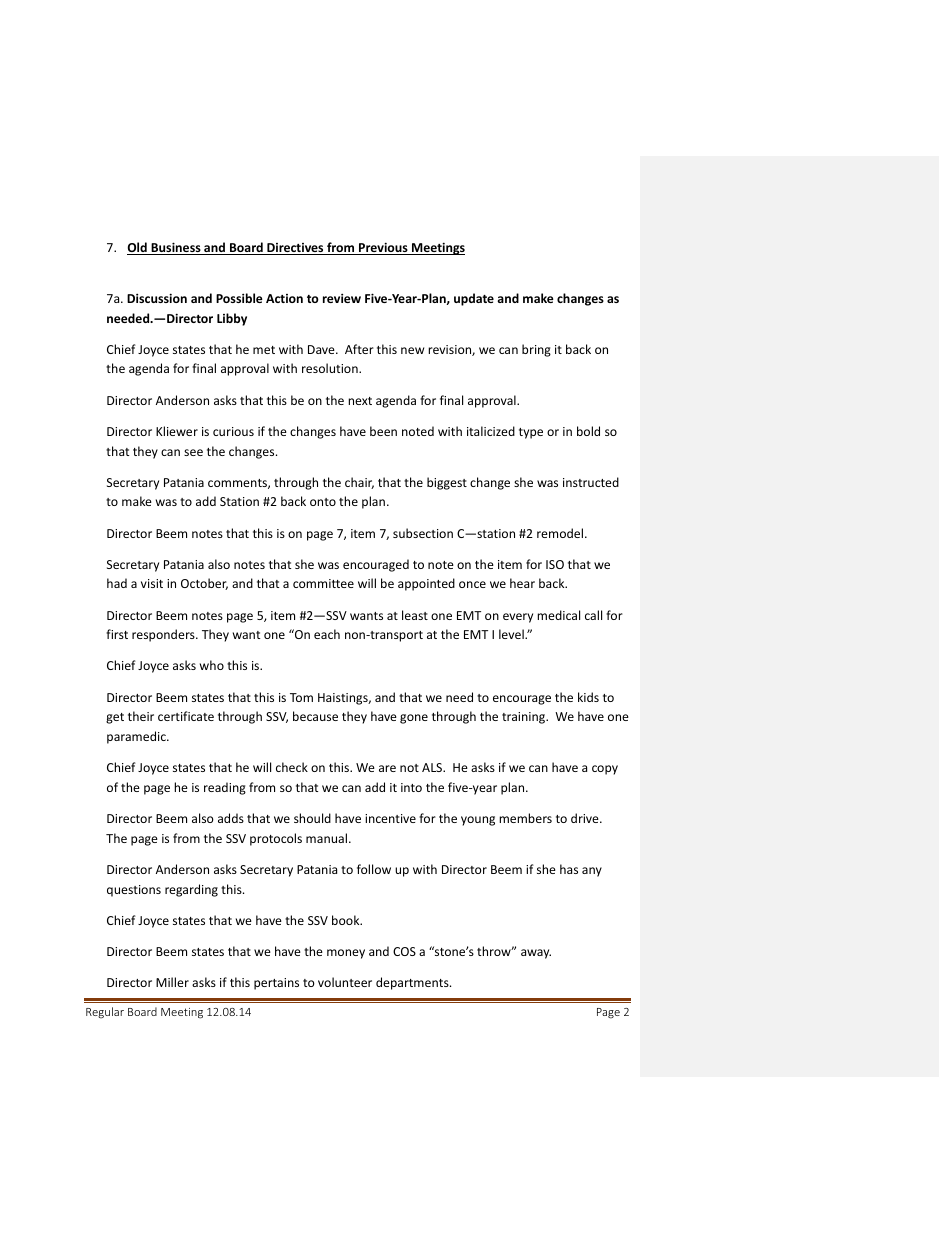 This document has width=952, height=1233. Describe the element at coordinates (193, 452) in the document. I see `see` at that location.
